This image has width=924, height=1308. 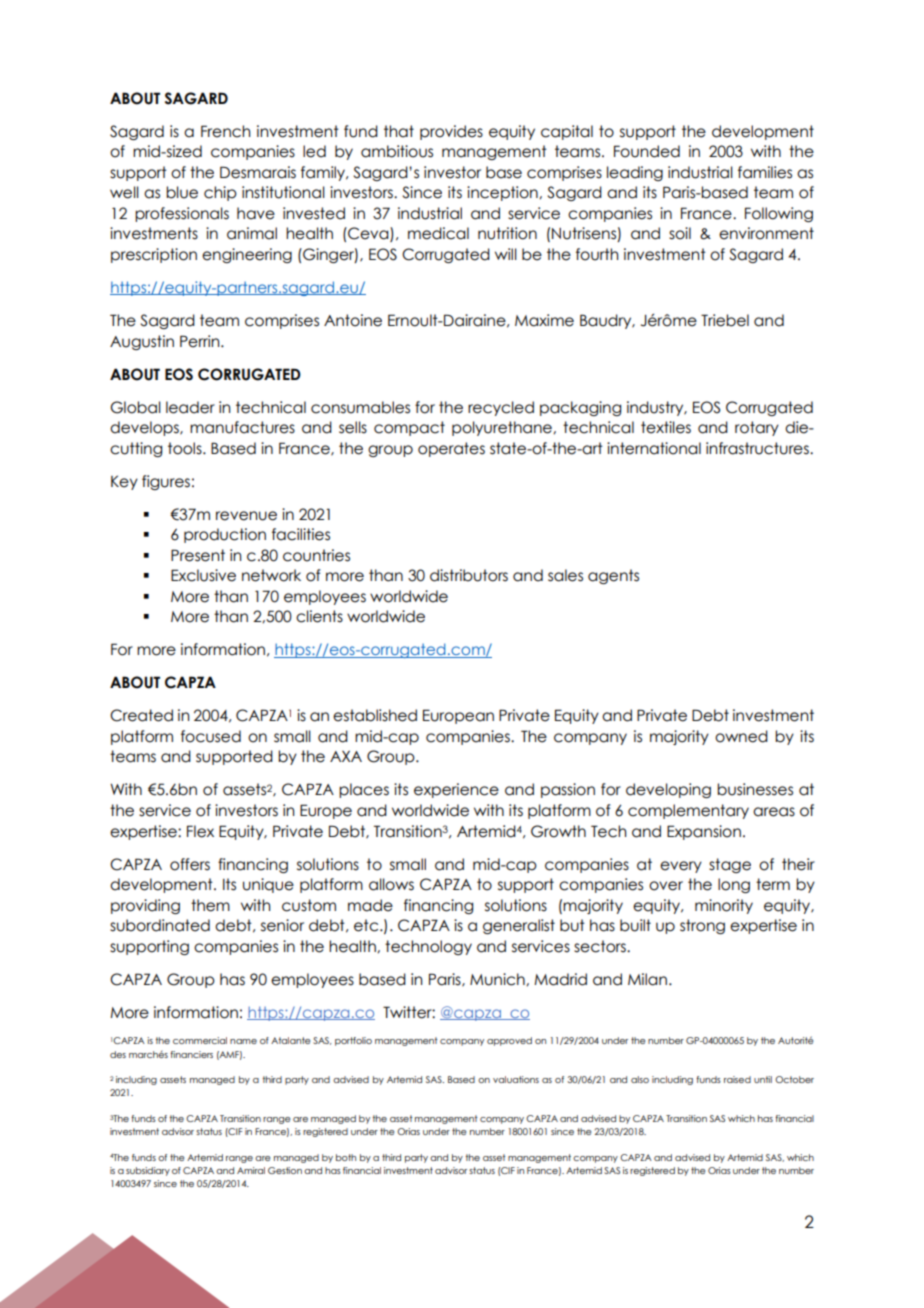 What do you see at coordinates (724, 906) in the image?
I see `minority` at bounding box center [724, 906].
